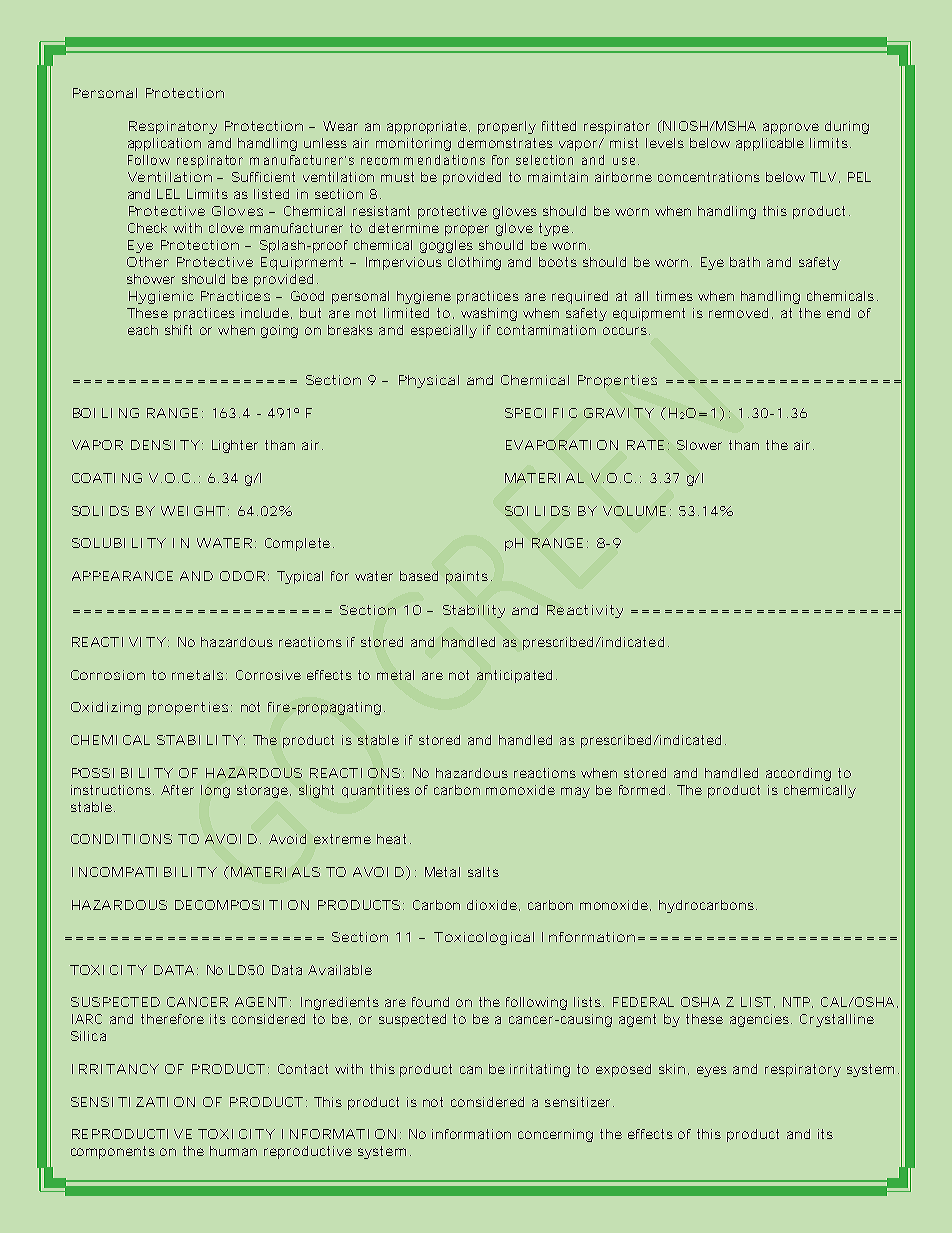 The width and height of the image is (952, 1233). I want to click on applicable, so click(770, 144).
